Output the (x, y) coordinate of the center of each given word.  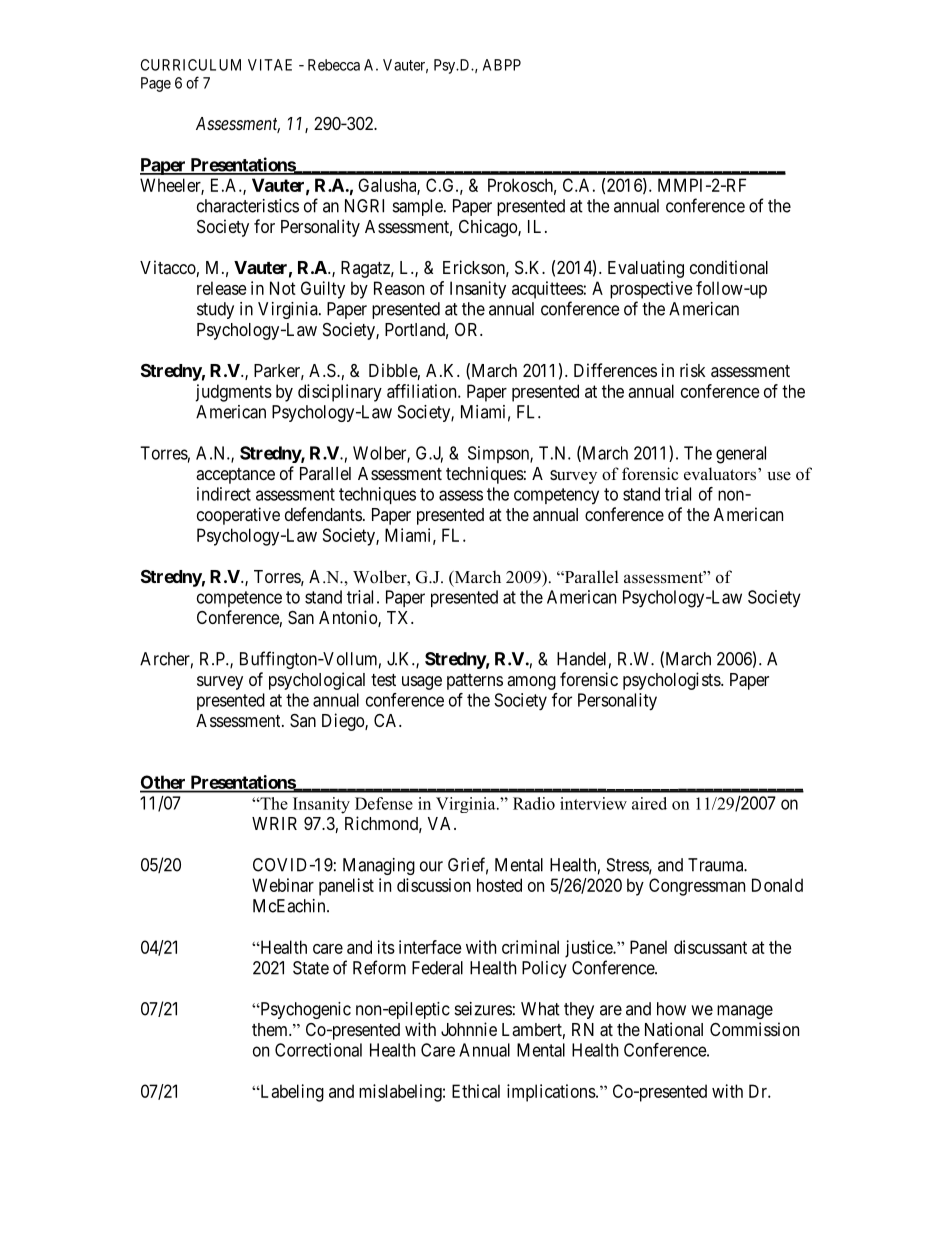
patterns (475, 682)
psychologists (672, 681)
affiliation (423, 391)
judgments (233, 393)
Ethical (476, 1091)
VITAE (270, 65)
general (741, 455)
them (271, 1029)
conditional (729, 267)
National (674, 1029)
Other (164, 783)
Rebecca (334, 65)
